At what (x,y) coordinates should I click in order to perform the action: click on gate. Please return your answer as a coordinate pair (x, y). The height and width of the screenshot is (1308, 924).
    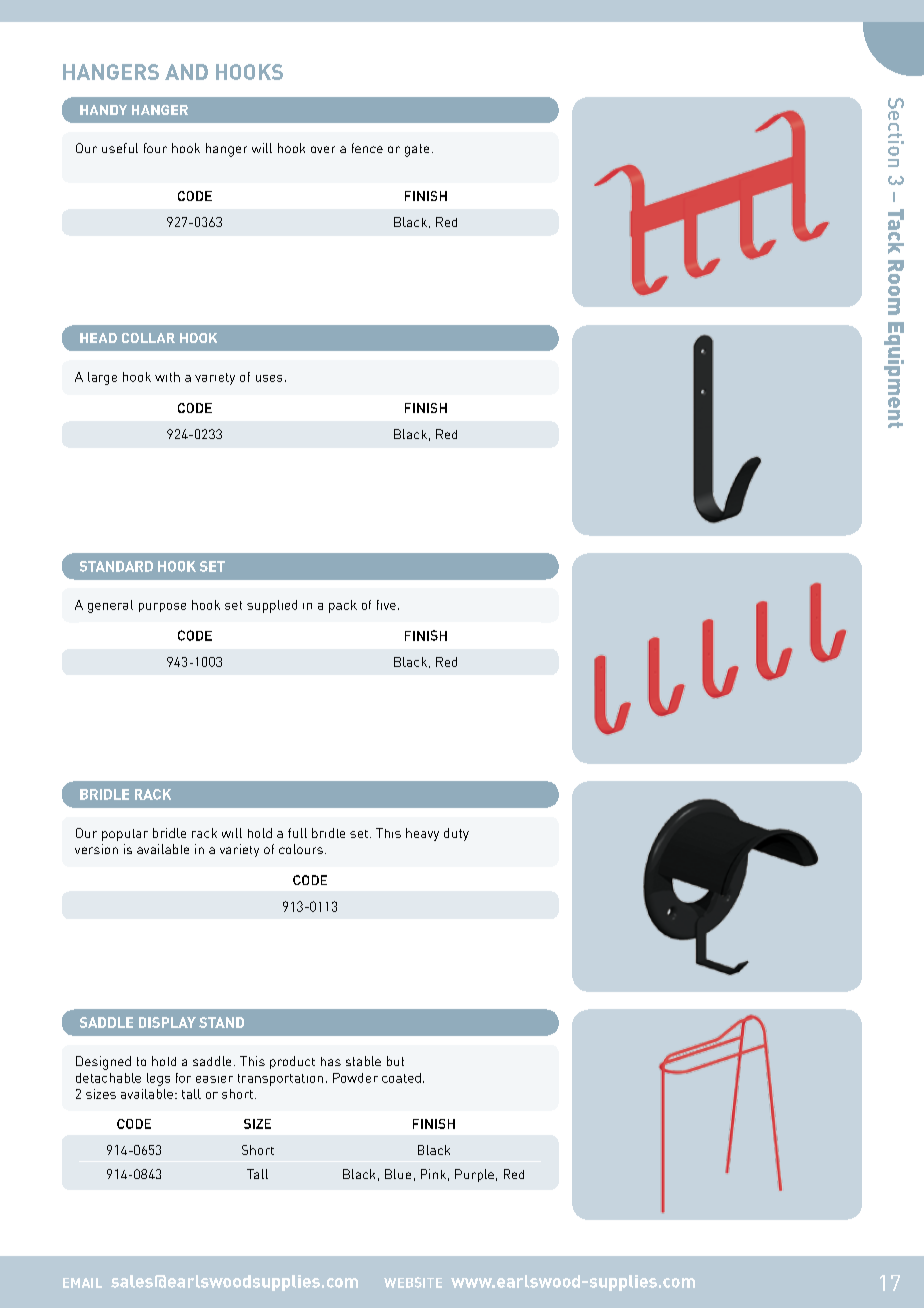
    Looking at the image, I should click on (417, 150).
